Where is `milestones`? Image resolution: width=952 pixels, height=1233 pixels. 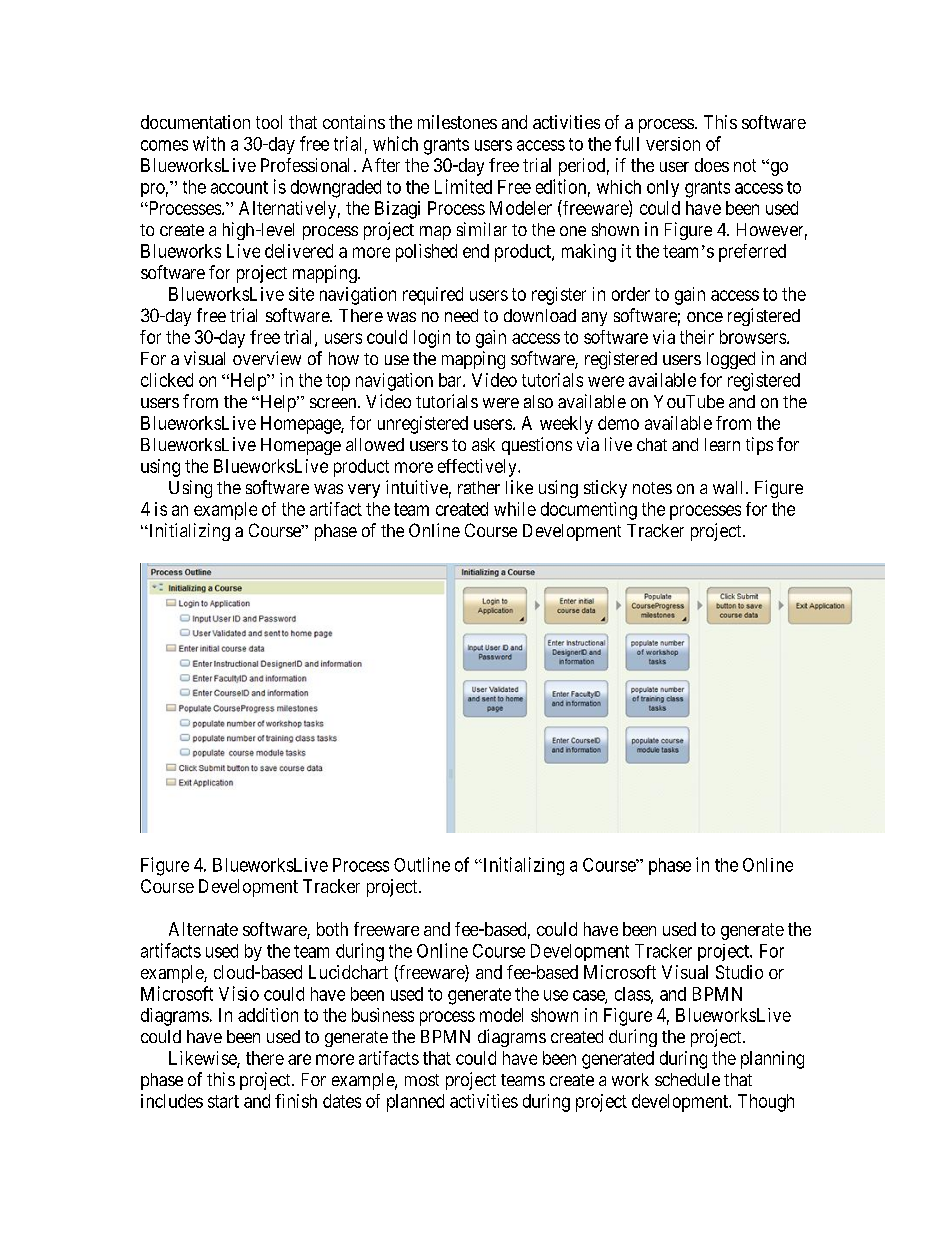
milestones is located at coordinates (457, 122).
